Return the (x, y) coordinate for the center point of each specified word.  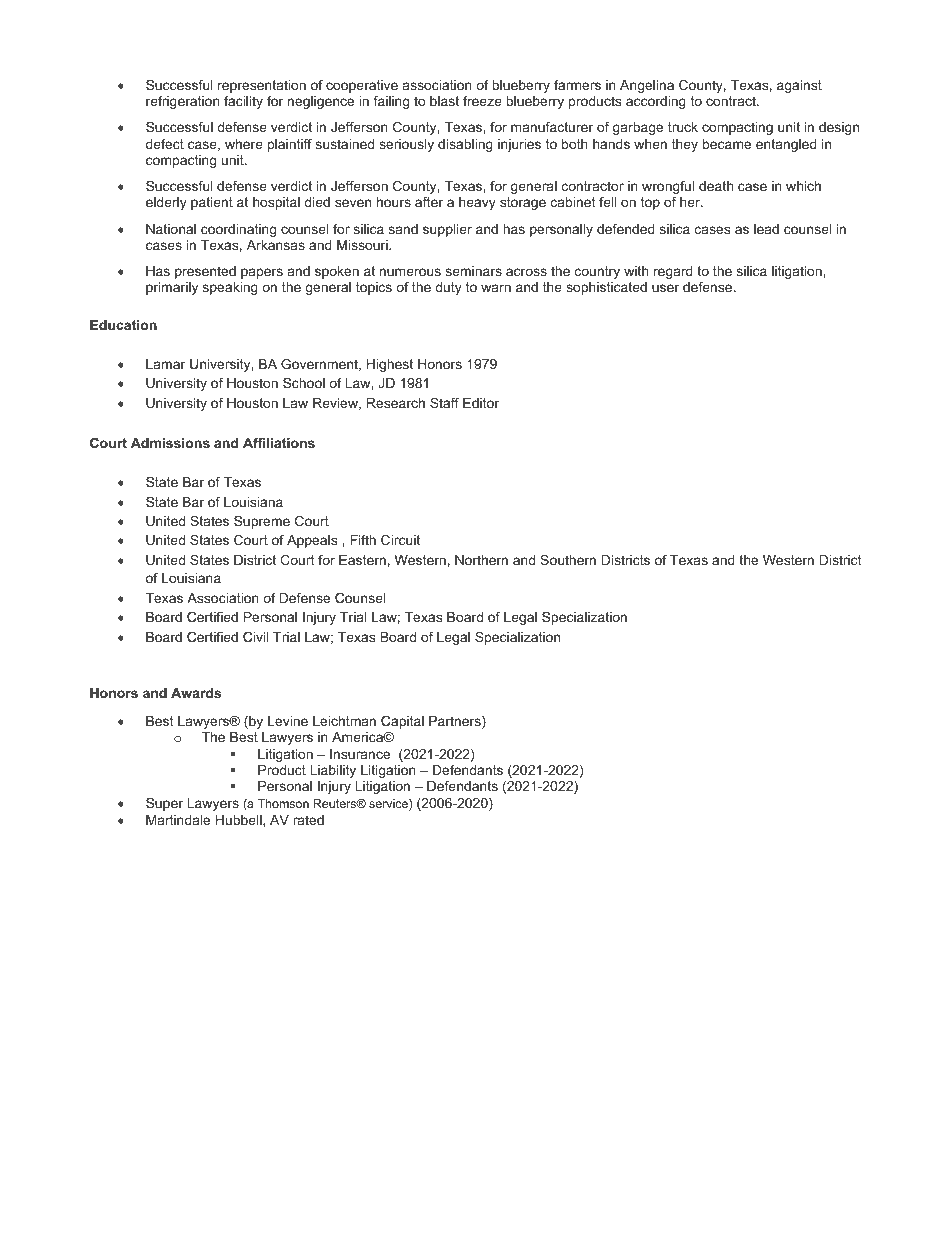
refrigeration (183, 102)
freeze (482, 101)
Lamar (165, 364)
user (665, 288)
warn (496, 288)
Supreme (262, 522)
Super (164, 804)
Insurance (360, 754)
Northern (481, 560)
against (799, 86)
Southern (568, 560)
